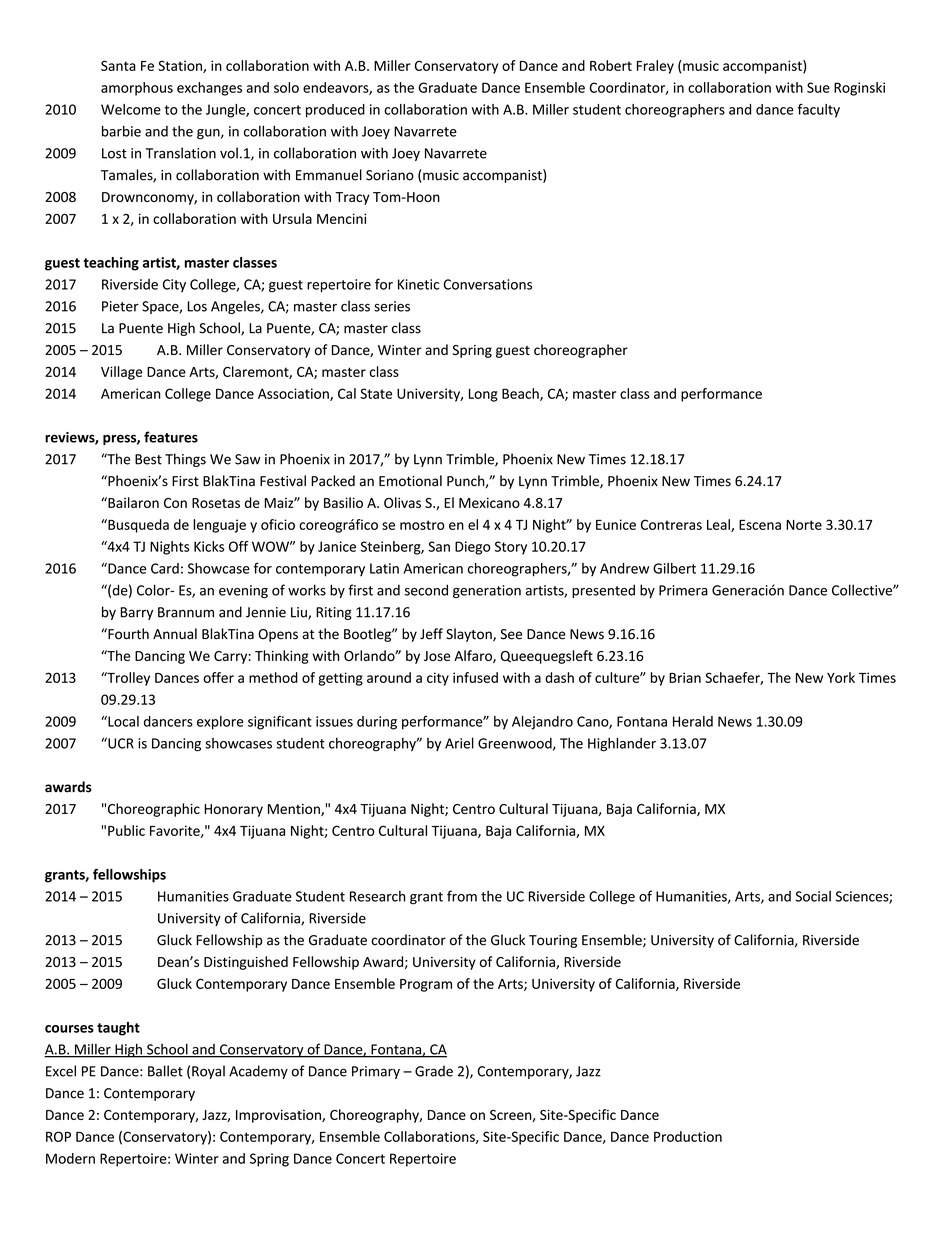 The image size is (952, 1233). What do you see at coordinates (431, 634) in the page?
I see `Jeff` at bounding box center [431, 634].
